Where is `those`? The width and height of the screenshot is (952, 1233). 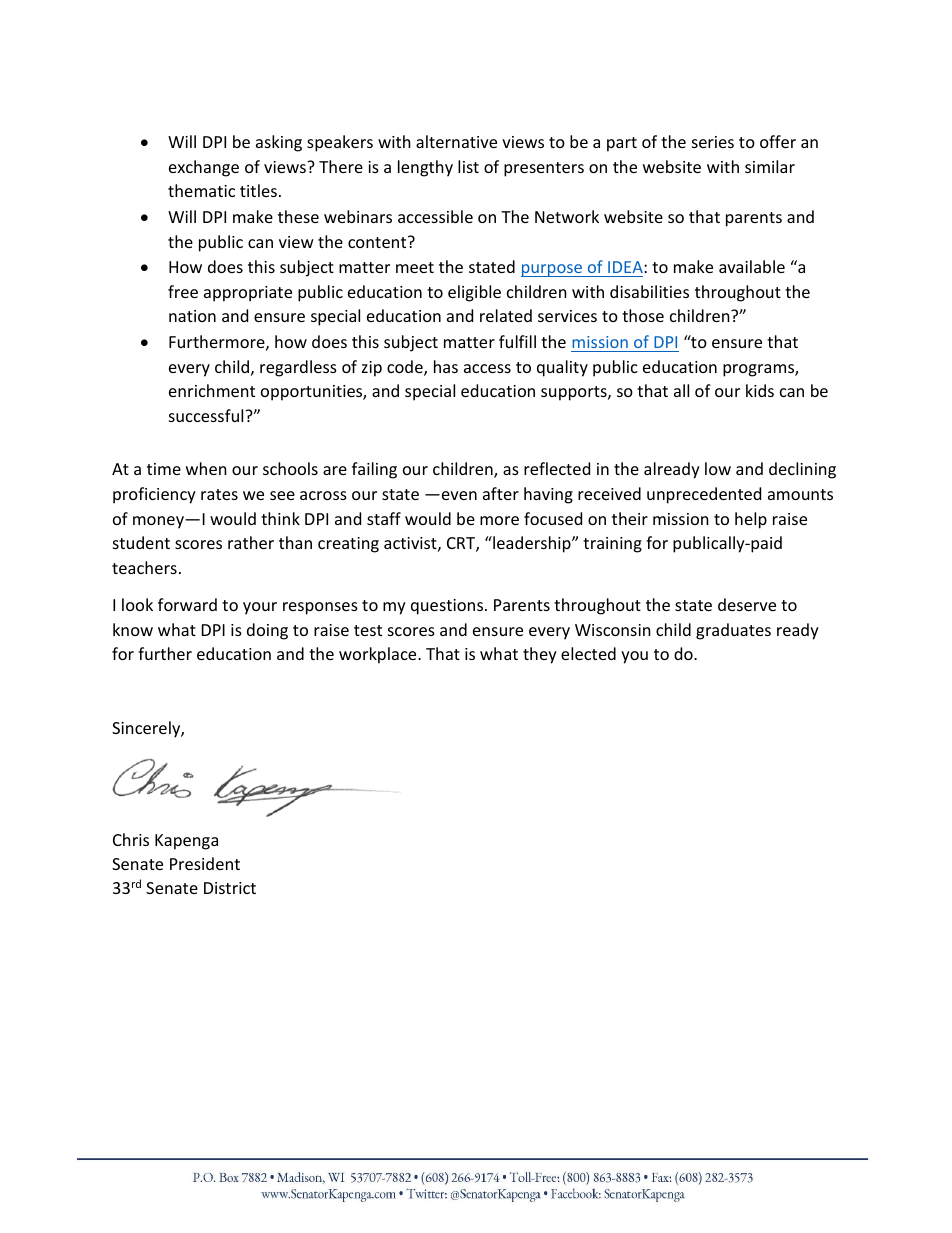
those is located at coordinates (643, 315).
